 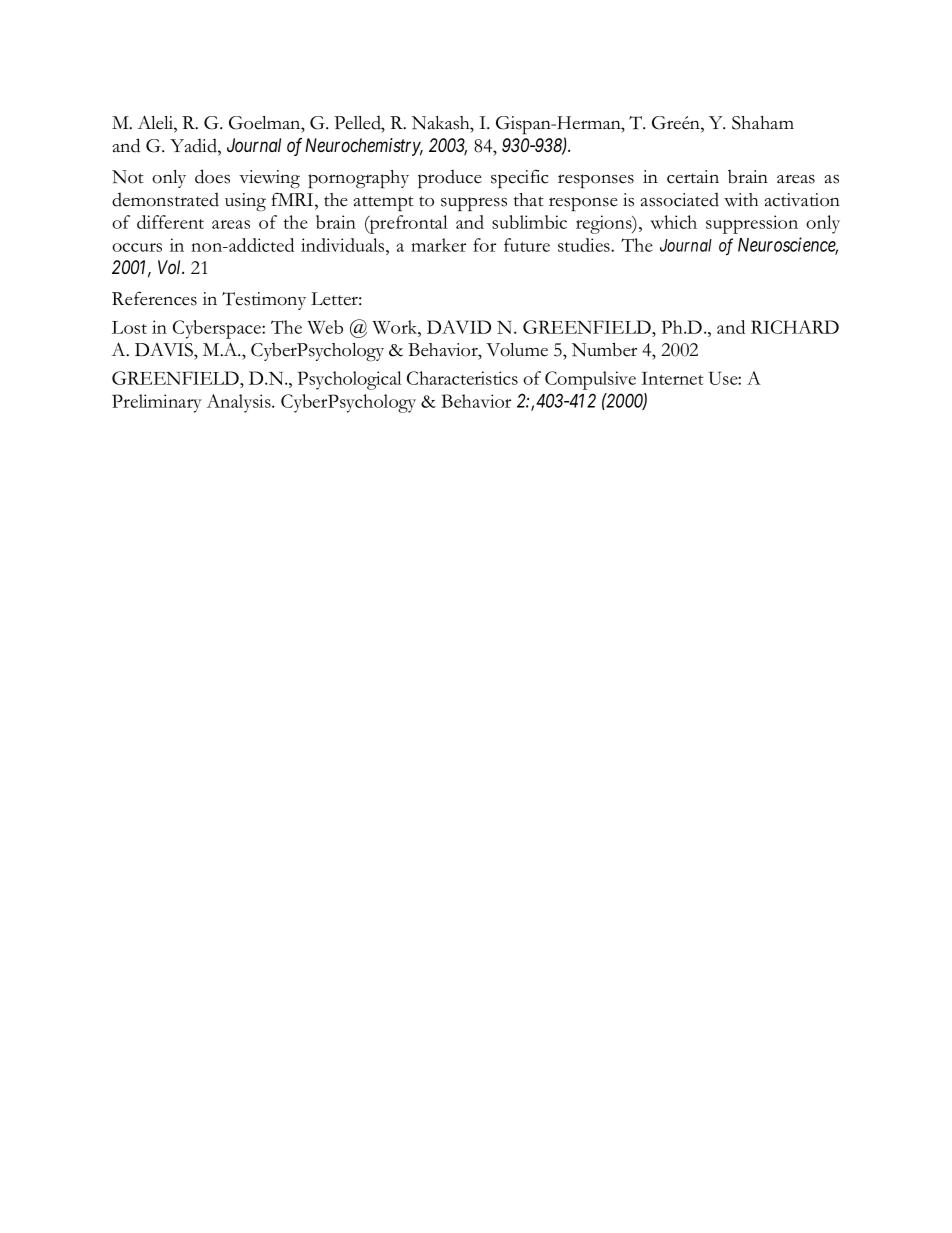 I want to click on RICHARD, so click(x=795, y=327).
